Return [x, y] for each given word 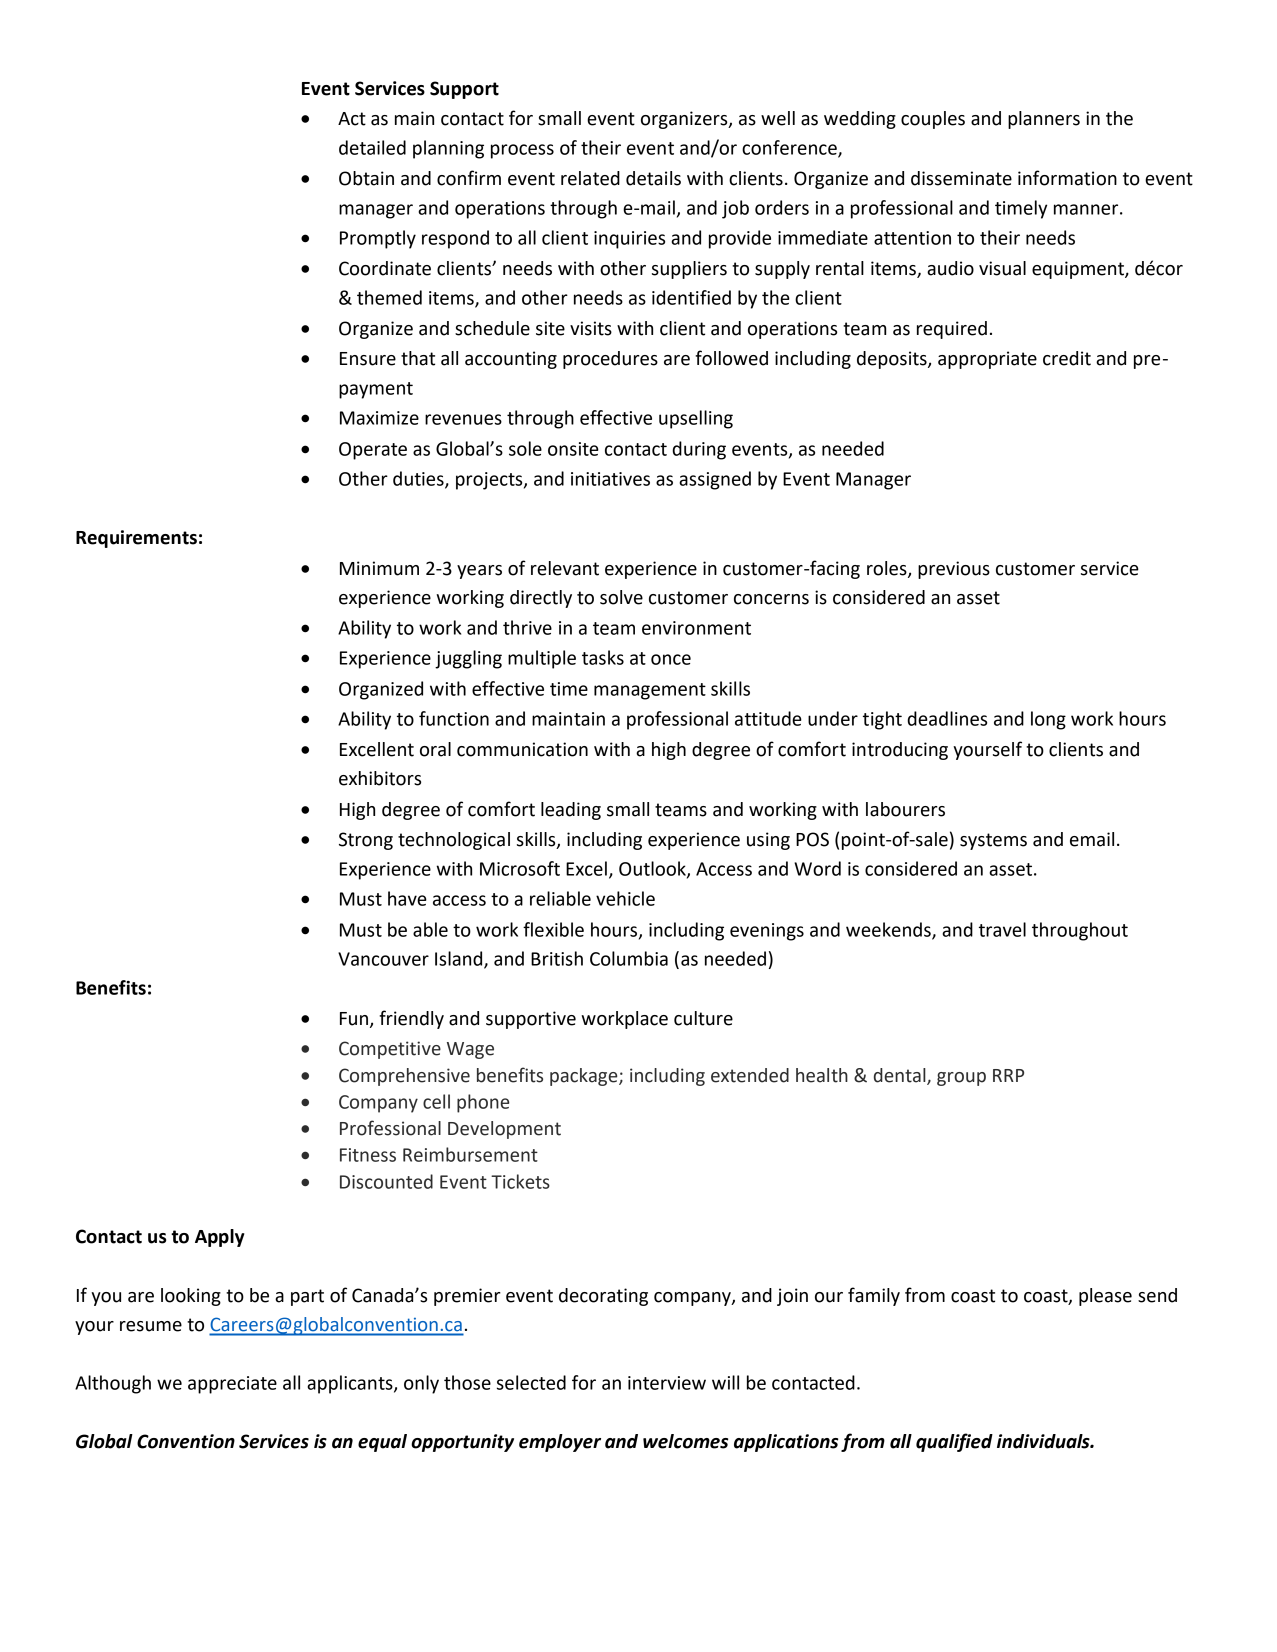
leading [571, 811]
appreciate [232, 1385]
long [1048, 720]
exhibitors [380, 778]
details [653, 178]
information [1067, 178]
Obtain [366, 178]
